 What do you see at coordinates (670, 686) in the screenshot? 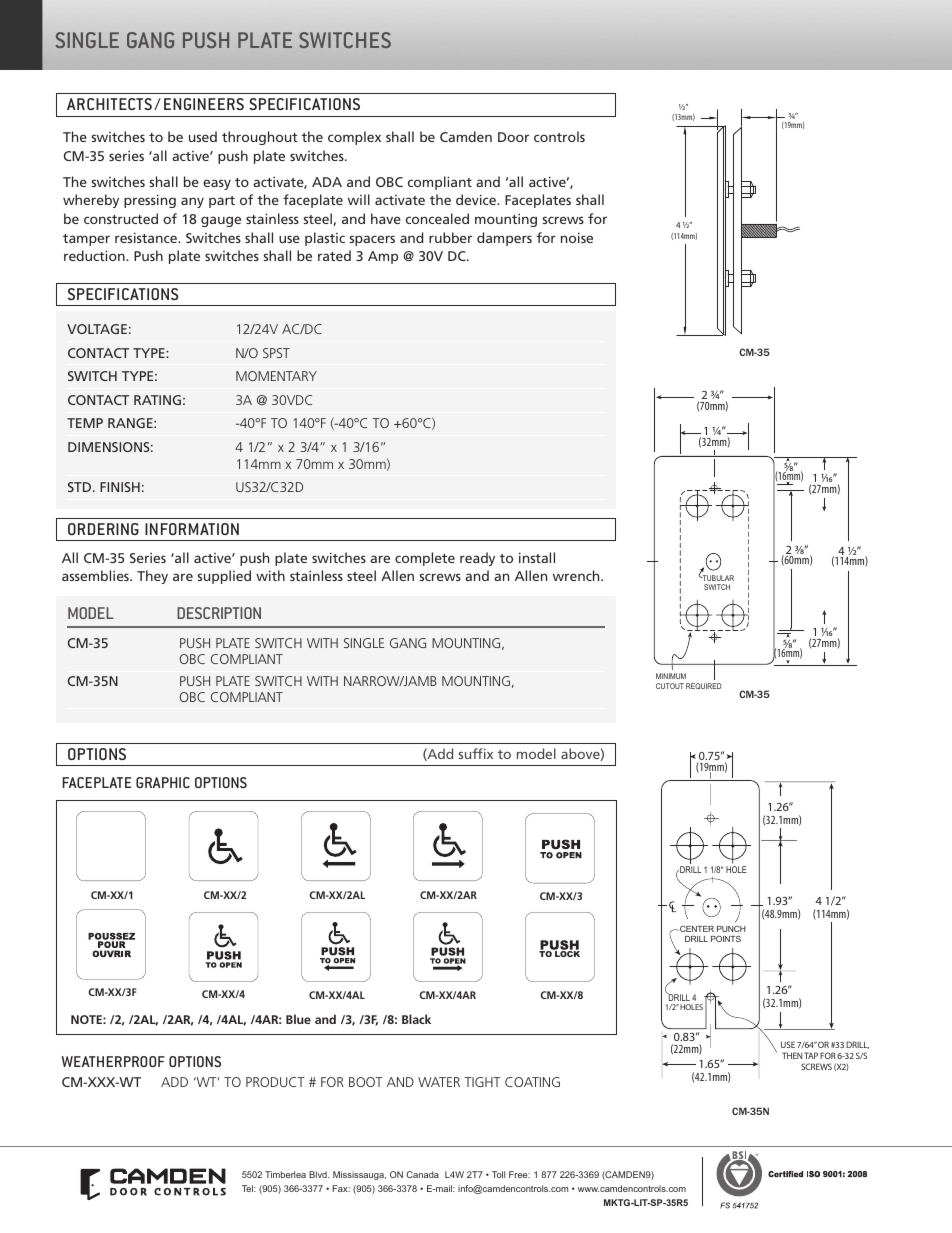
I see `CUTOUT` at bounding box center [670, 686].
